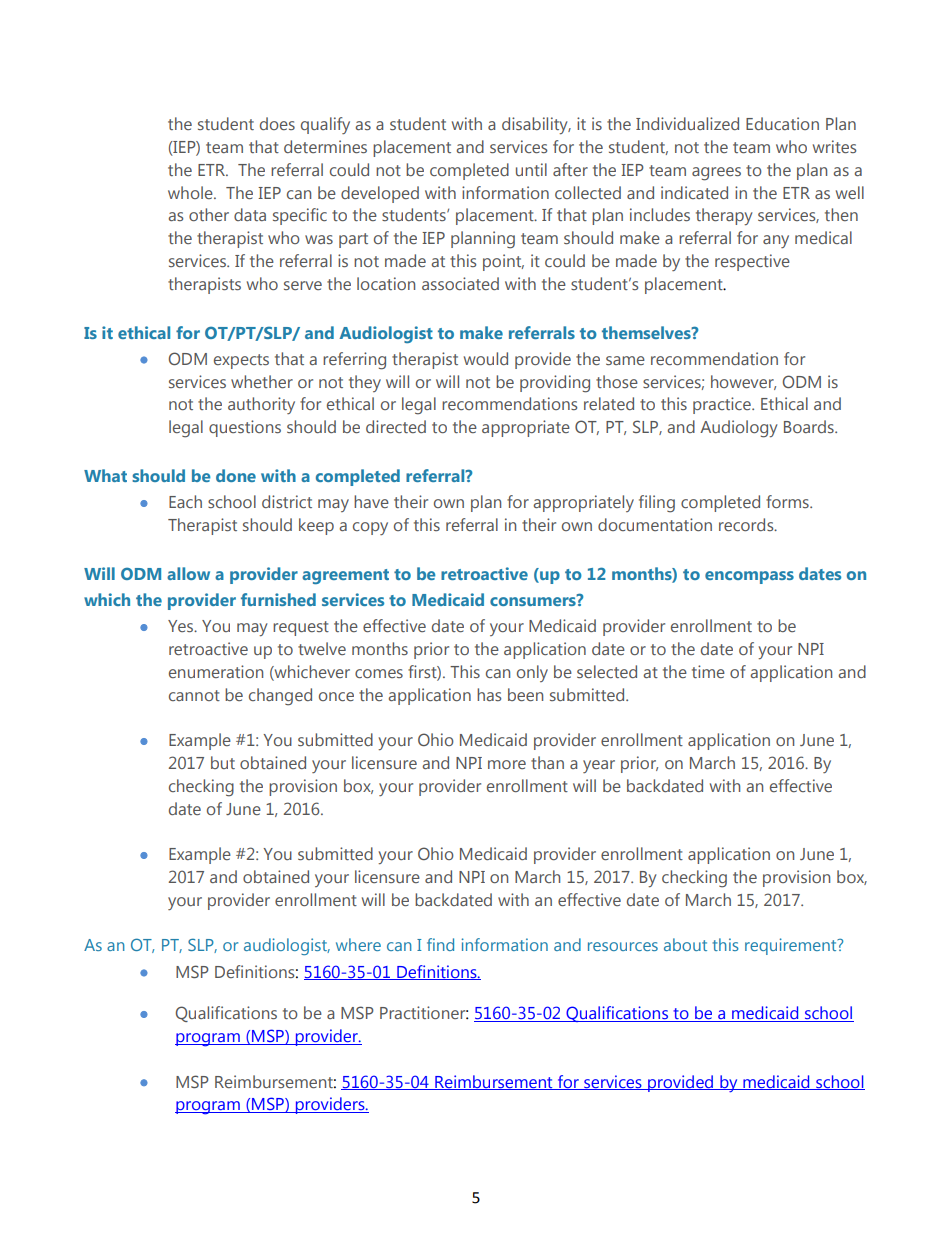  What do you see at coordinates (241, 361) in the image?
I see `expects` at bounding box center [241, 361].
